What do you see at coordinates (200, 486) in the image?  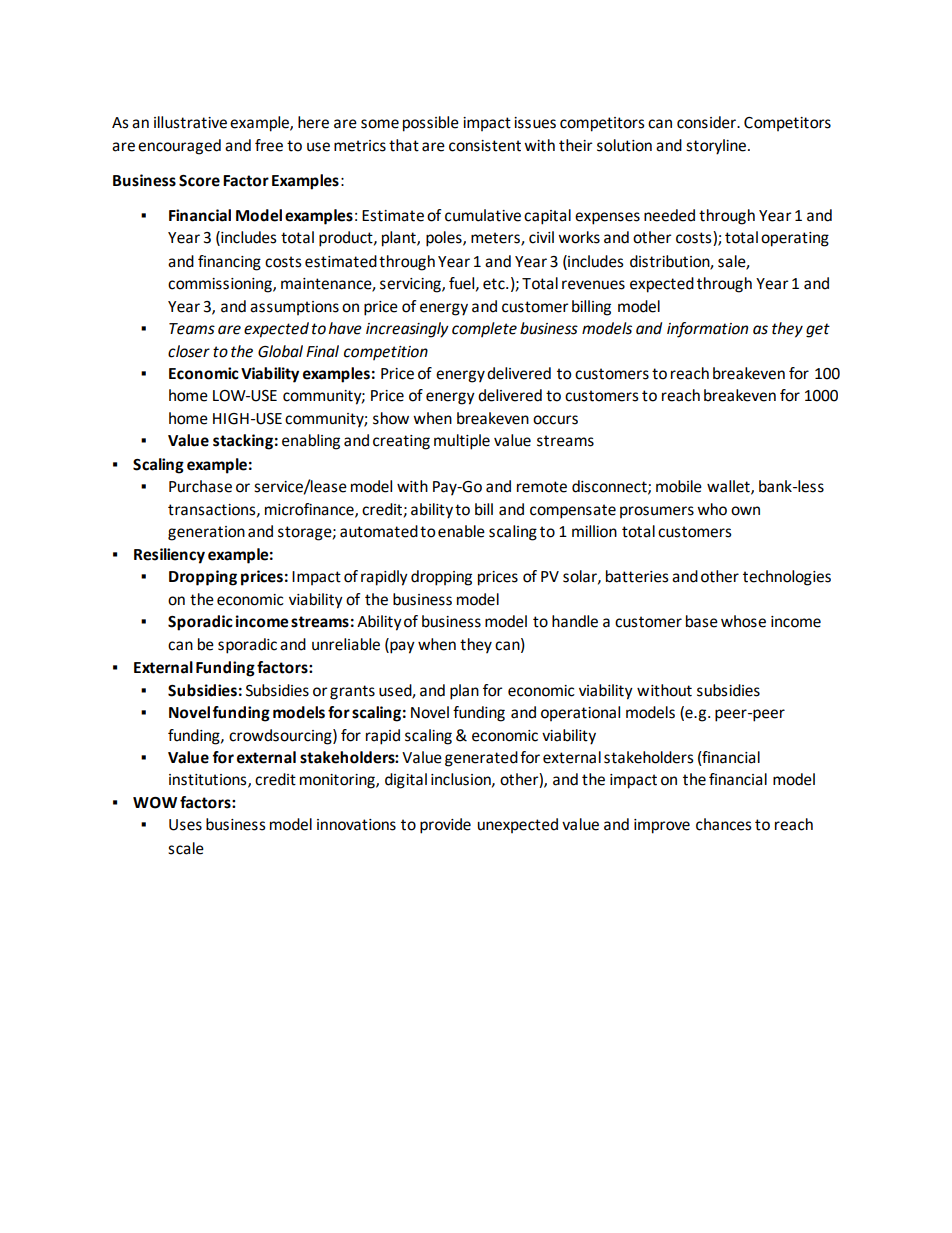 I see `Purchase` at bounding box center [200, 486].
